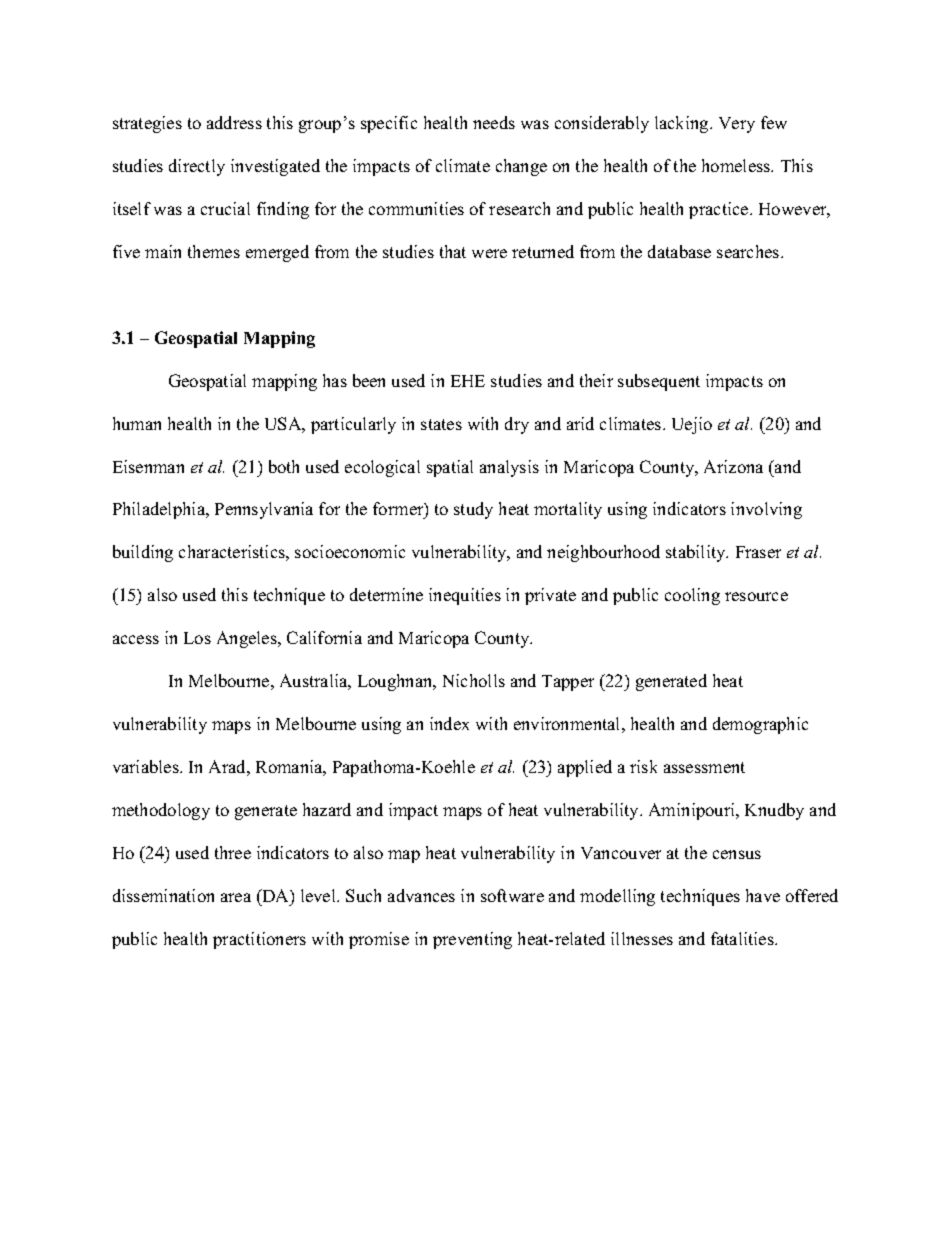  I want to click on Philadelphia, so click(160, 510).
